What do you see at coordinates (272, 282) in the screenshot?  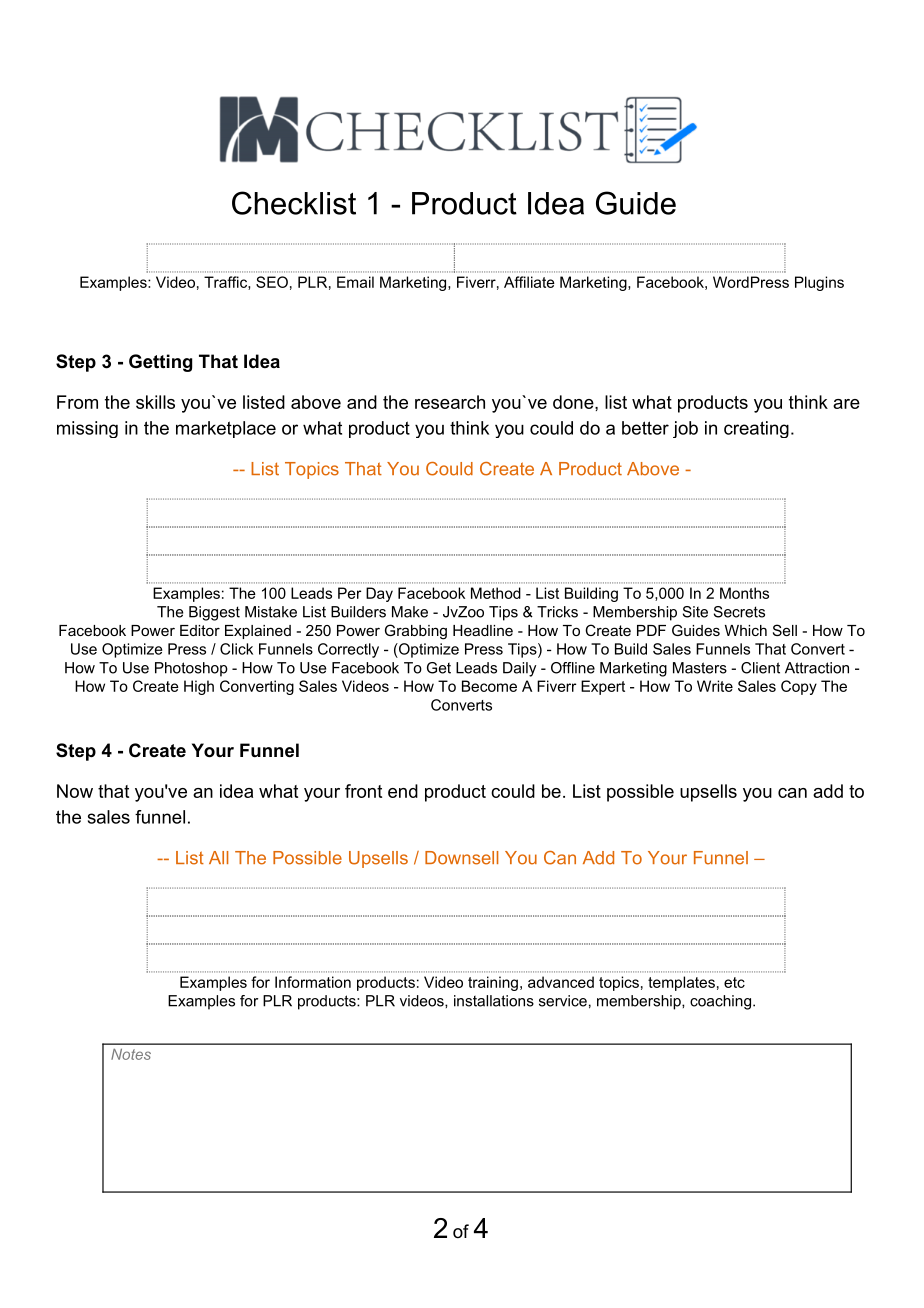 I see `SEO` at bounding box center [272, 282].
